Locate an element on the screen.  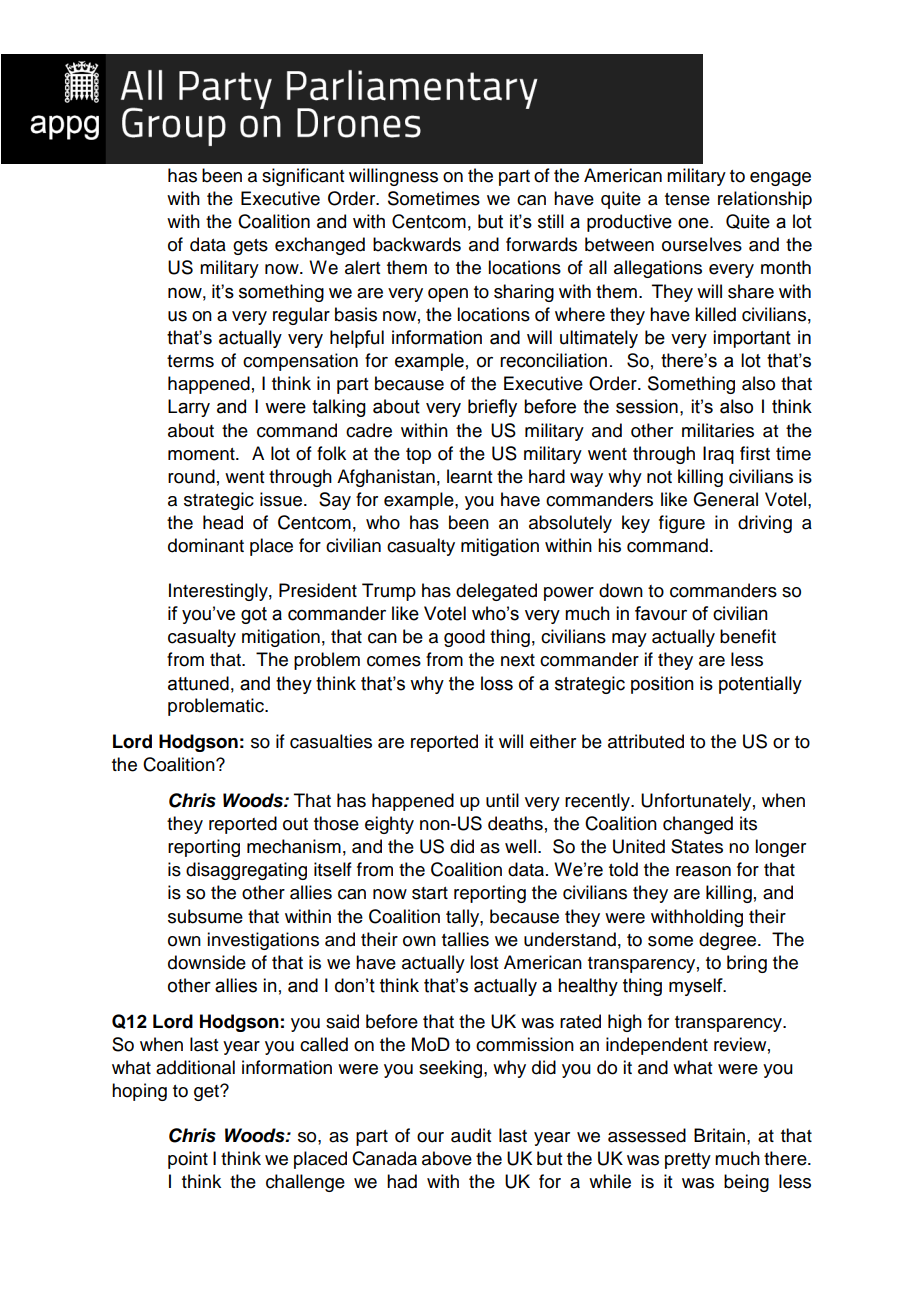
position is located at coordinates (662, 685).
